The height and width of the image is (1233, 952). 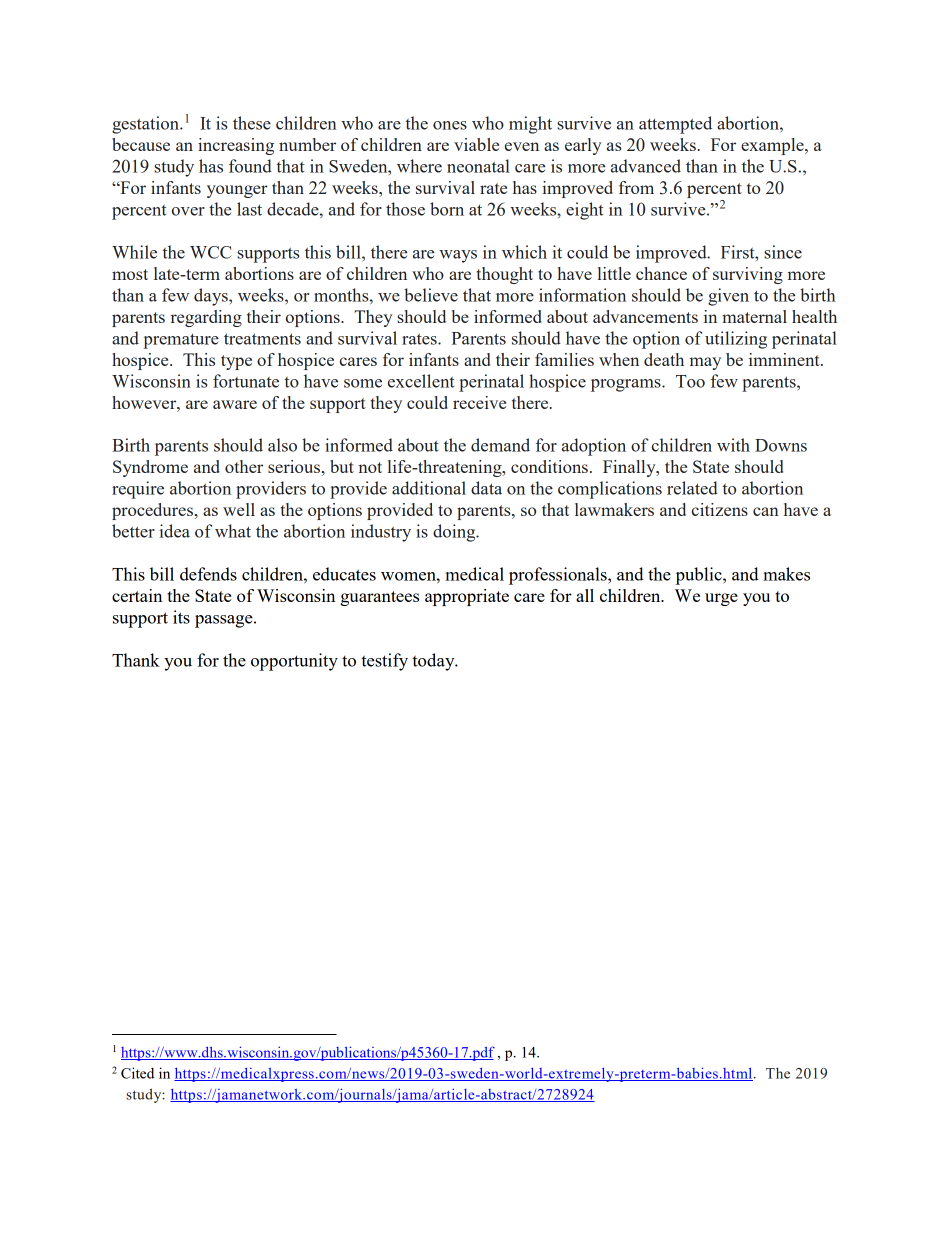 I want to click on example, so click(x=773, y=146).
